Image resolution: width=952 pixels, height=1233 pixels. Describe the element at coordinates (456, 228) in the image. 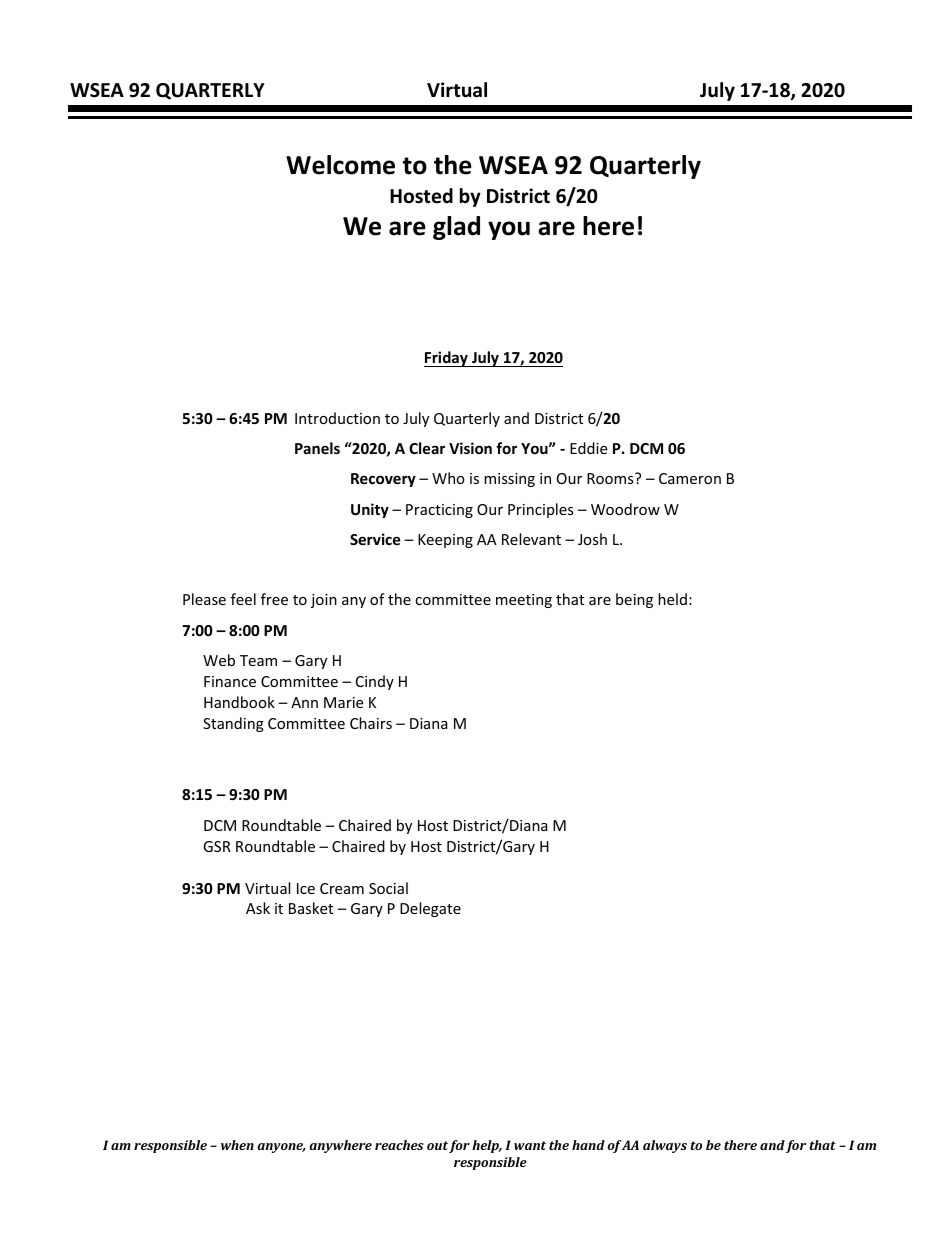

I see `glad` at that location.
